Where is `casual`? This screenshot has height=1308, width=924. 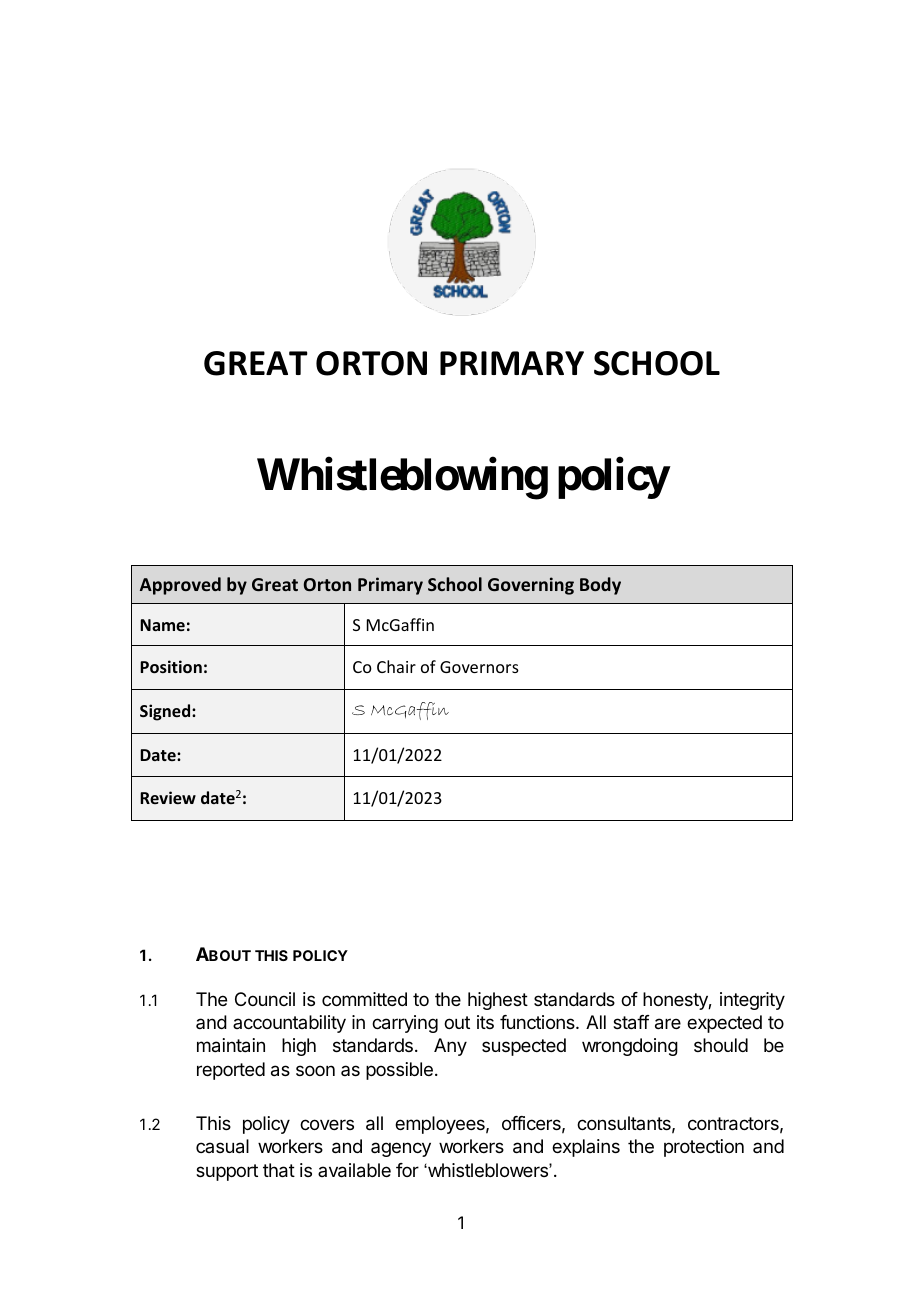
casual is located at coordinates (222, 1146).
